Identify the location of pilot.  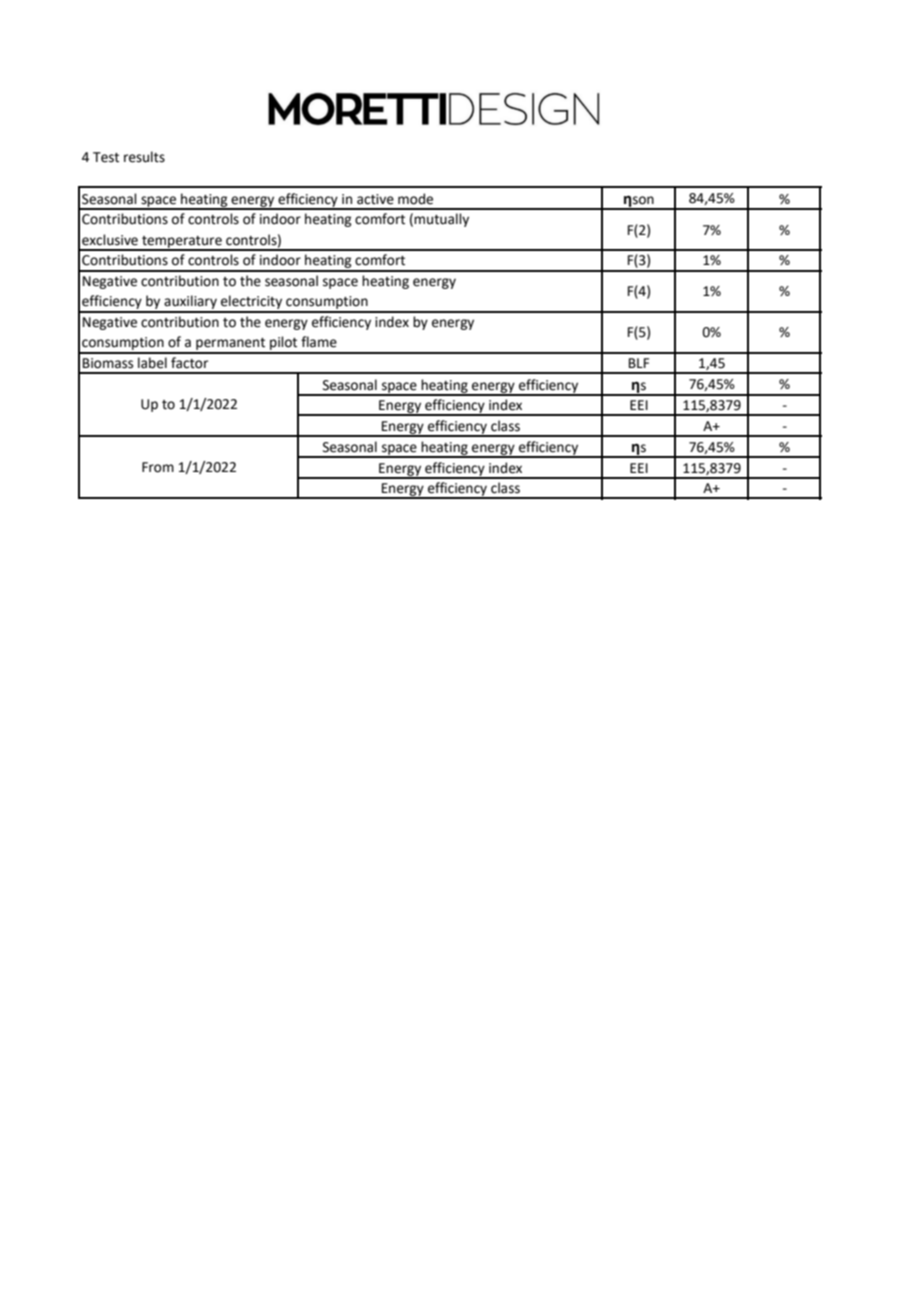
(284, 344).
